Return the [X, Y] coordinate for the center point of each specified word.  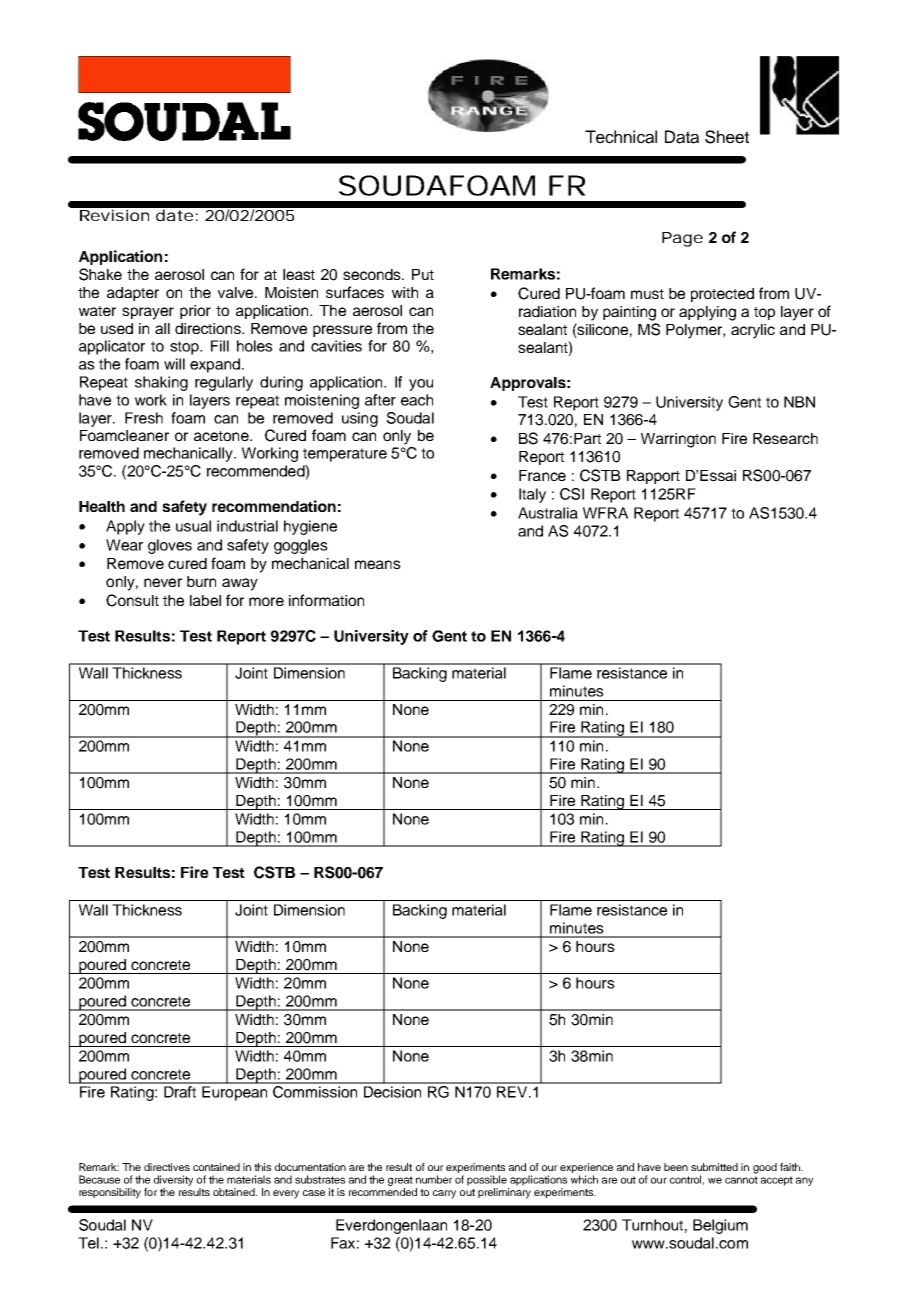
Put [423, 274]
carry [444, 1194]
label [205, 600]
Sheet [727, 137]
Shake [100, 274]
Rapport [653, 477]
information [326, 600]
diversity [173, 1180]
